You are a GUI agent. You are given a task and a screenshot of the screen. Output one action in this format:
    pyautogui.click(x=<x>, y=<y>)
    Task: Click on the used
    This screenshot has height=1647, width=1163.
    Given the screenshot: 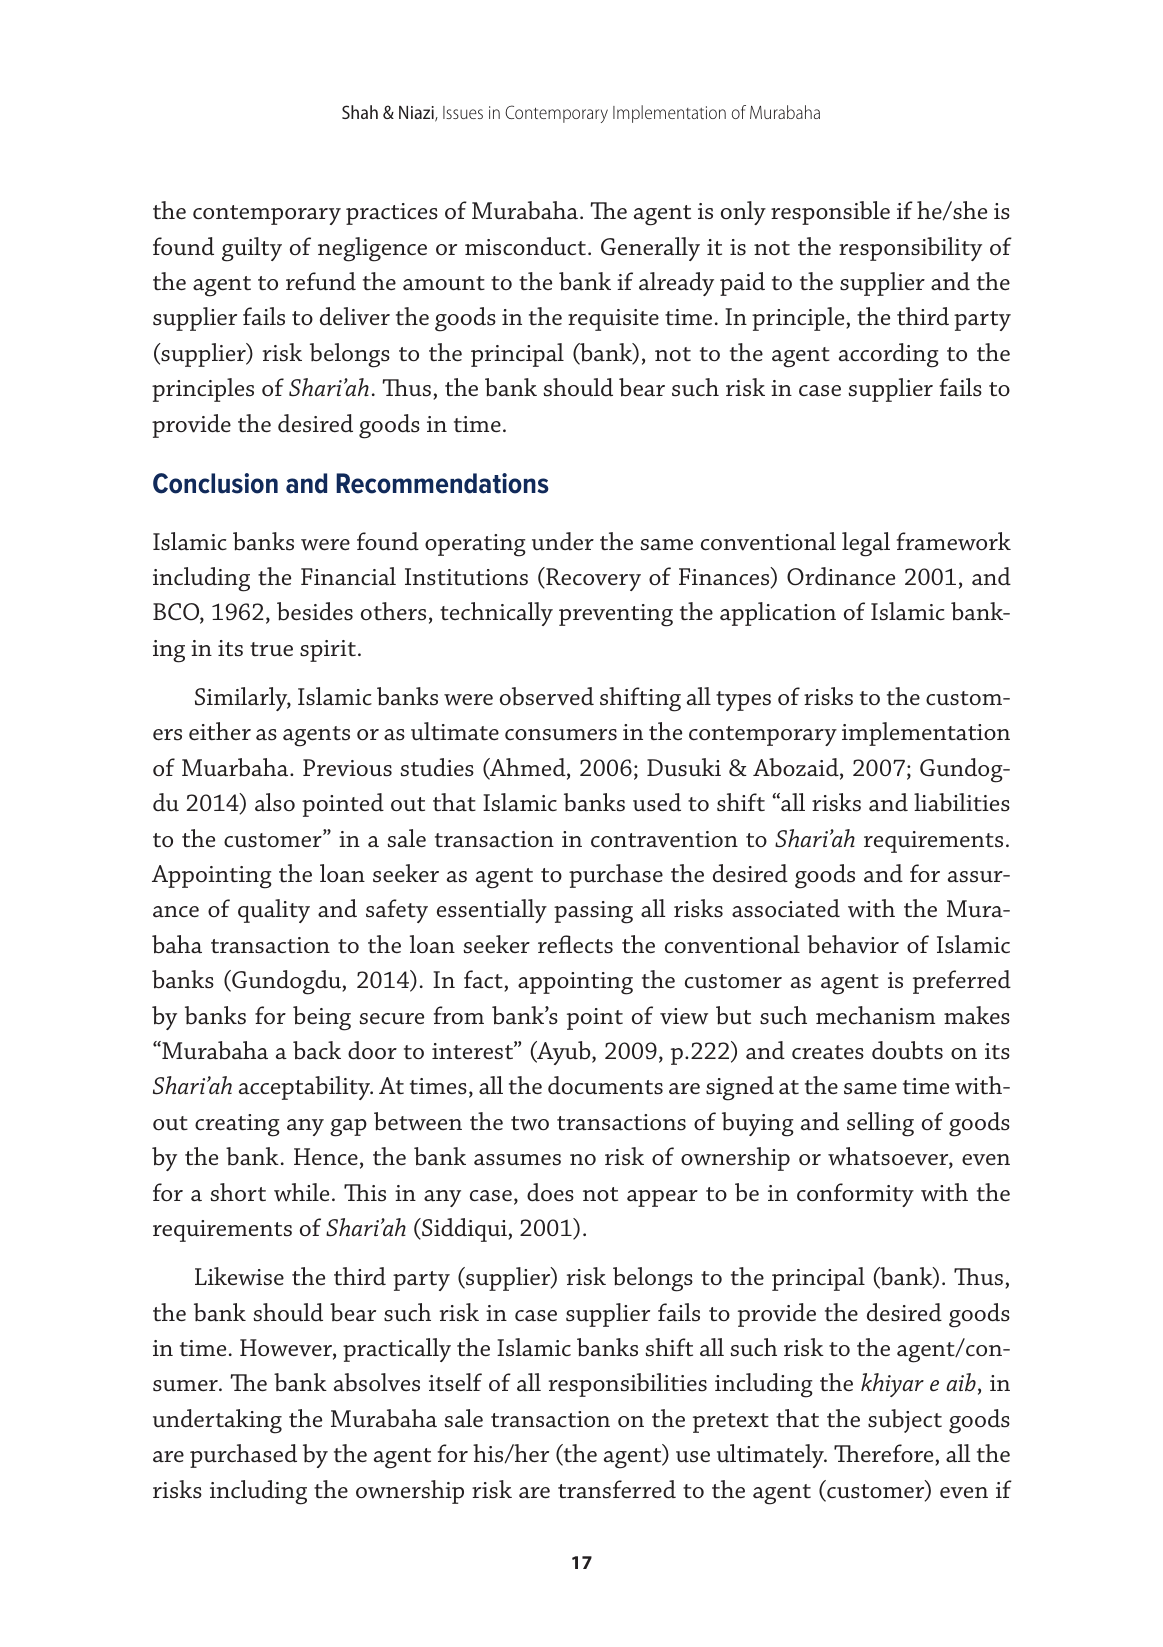 What is the action you would take?
    pyautogui.click(x=657, y=802)
